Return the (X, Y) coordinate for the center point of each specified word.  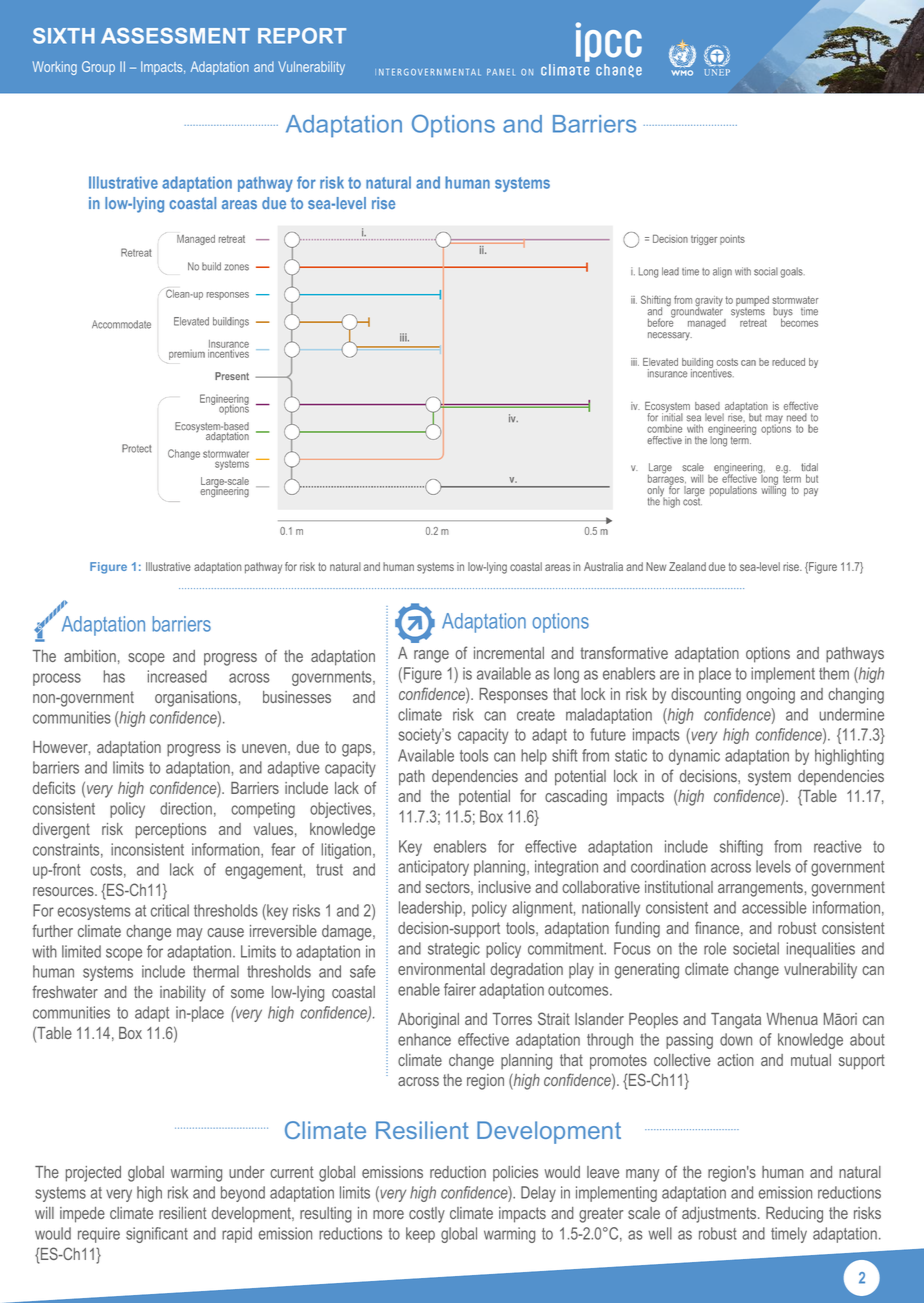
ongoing (770, 696)
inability (183, 994)
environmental (441, 969)
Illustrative (168, 566)
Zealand (687, 566)
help (534, 757)
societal (756, 948)
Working (55, 68)
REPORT (302, 36)
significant (157, 1235)
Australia (603, 566)
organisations (196, 699)
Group (98, 68)
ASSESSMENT (175, 36)
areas (558, 567)
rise (792, 566)
